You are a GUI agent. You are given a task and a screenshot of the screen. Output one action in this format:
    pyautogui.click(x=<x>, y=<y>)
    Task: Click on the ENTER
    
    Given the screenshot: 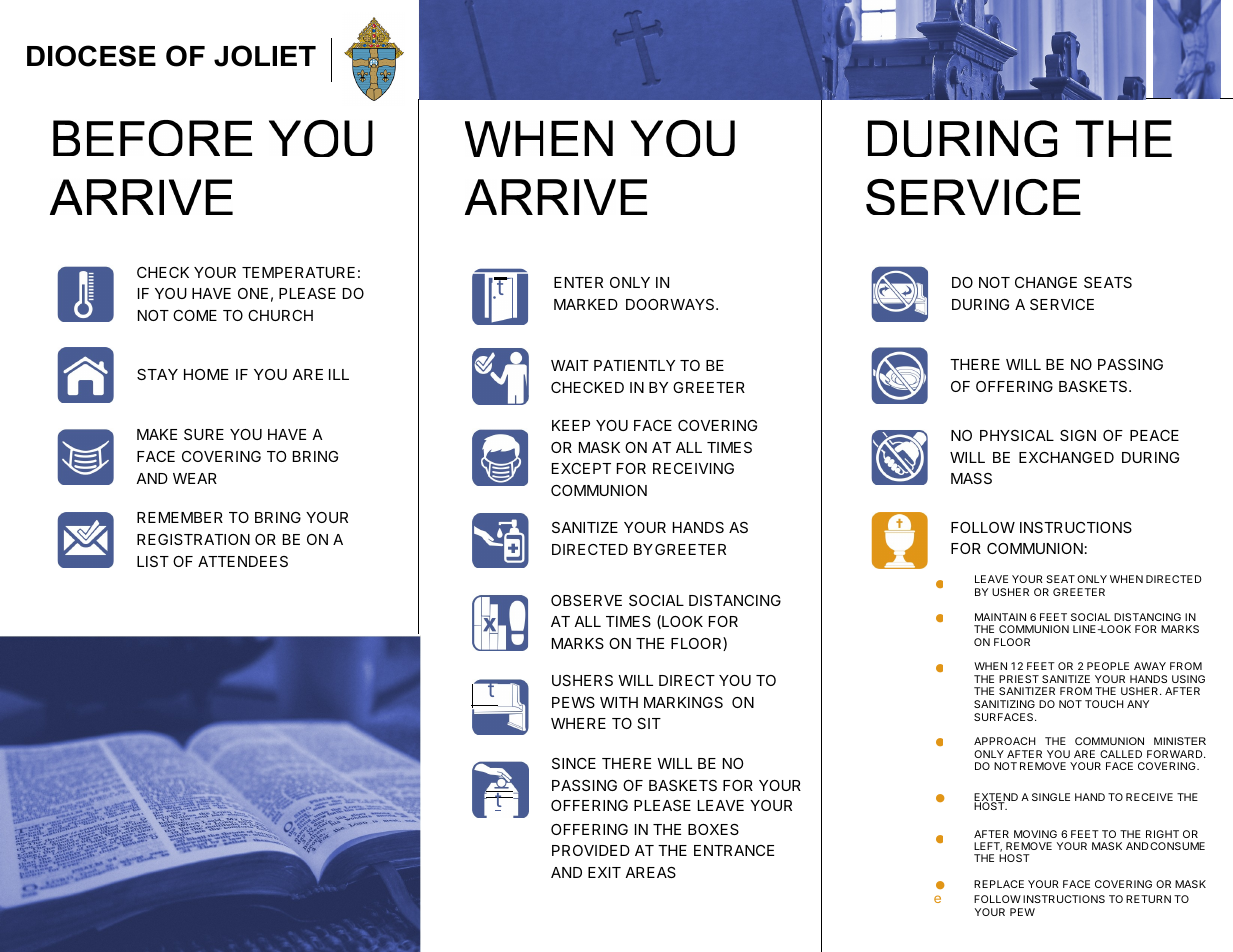 What is the action you would take?
    pyautogui.click(x=578, y=282)
